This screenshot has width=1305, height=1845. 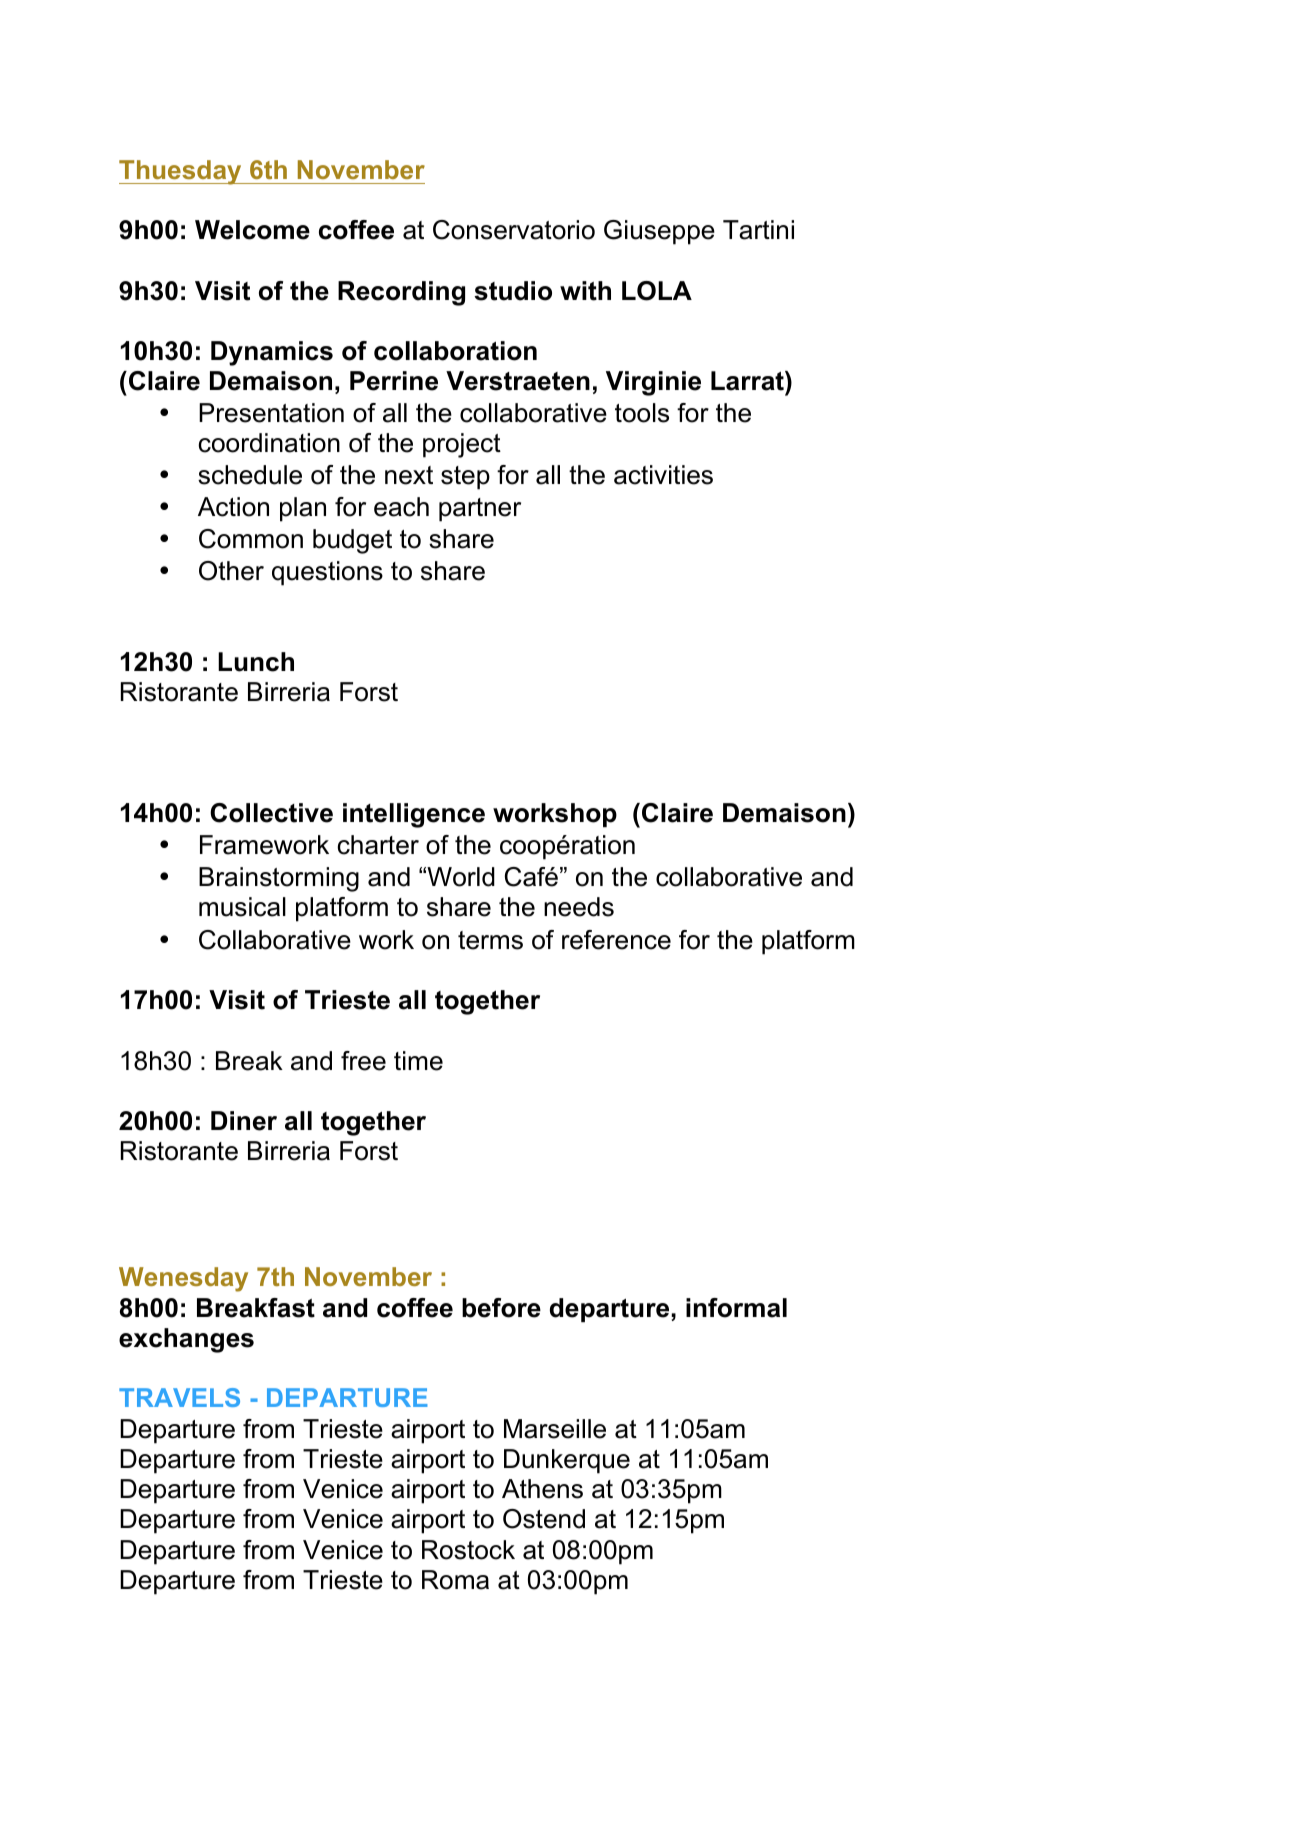 What do you see at coordinates (244, 1121) in the screenshot?
I see `Diner` at bounding box center [244, 1121].
